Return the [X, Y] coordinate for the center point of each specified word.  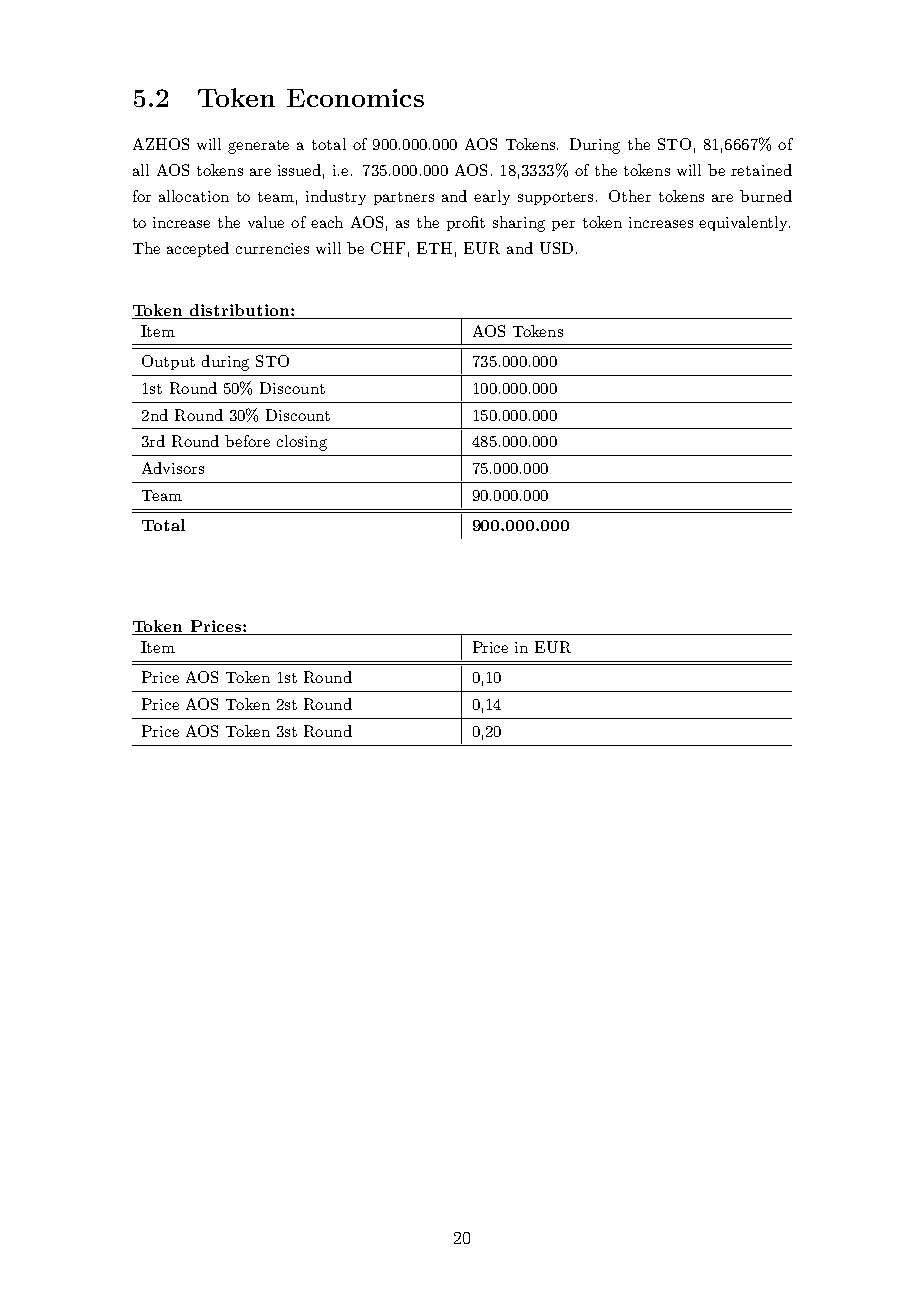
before [247, 441]
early [492, 197]
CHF [388, 248]
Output [168, 362]
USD [556, 248]
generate [258, 147]
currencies [272, 248]
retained [761, 170]
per [563, 225]
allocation [194, 196]
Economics [355, 98]
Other [630, 196]
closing [302, 443]
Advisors [173, 468]
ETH [434, 248]
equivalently [744, 223]
